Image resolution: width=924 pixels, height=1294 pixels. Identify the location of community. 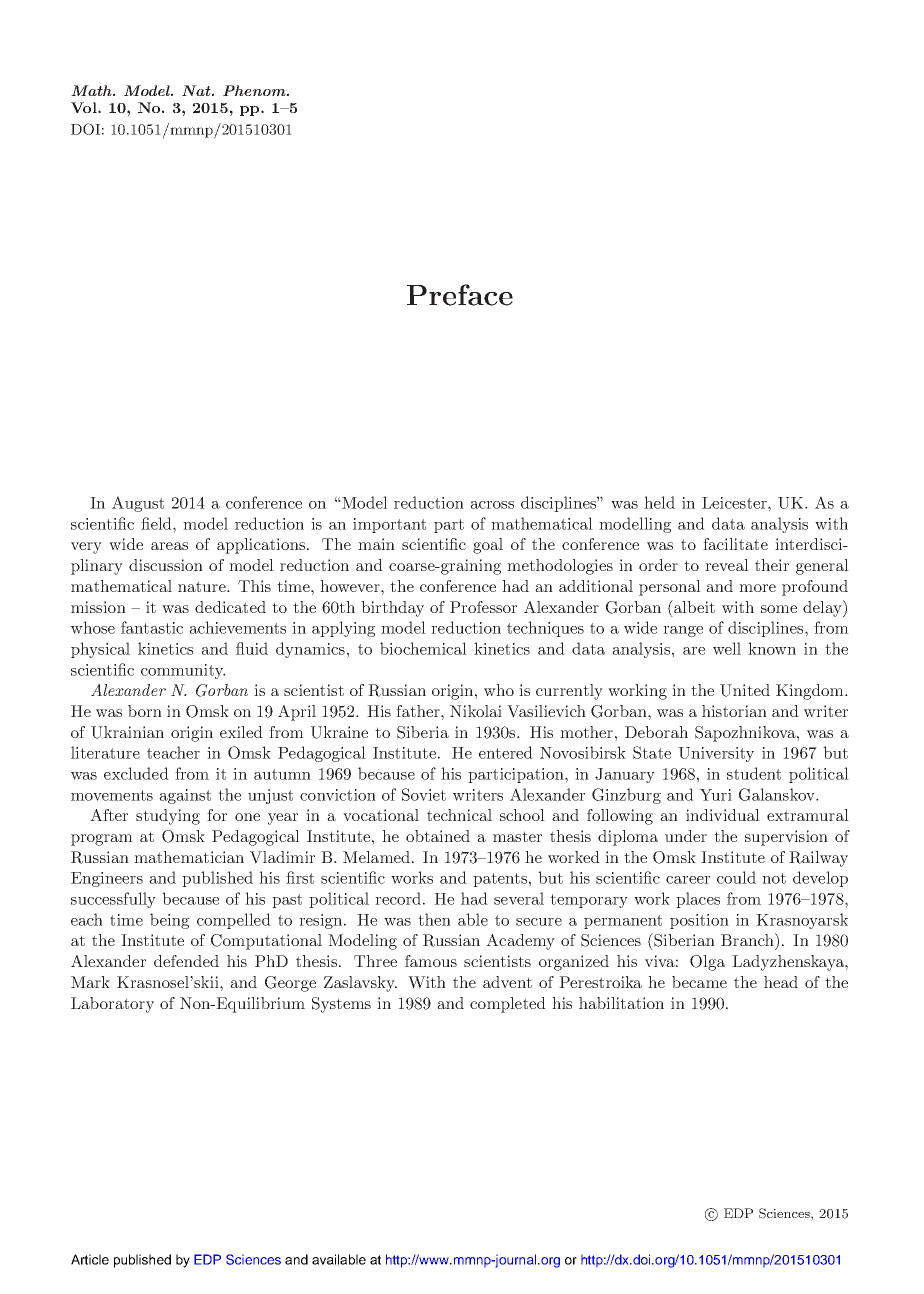
(183, 671).
